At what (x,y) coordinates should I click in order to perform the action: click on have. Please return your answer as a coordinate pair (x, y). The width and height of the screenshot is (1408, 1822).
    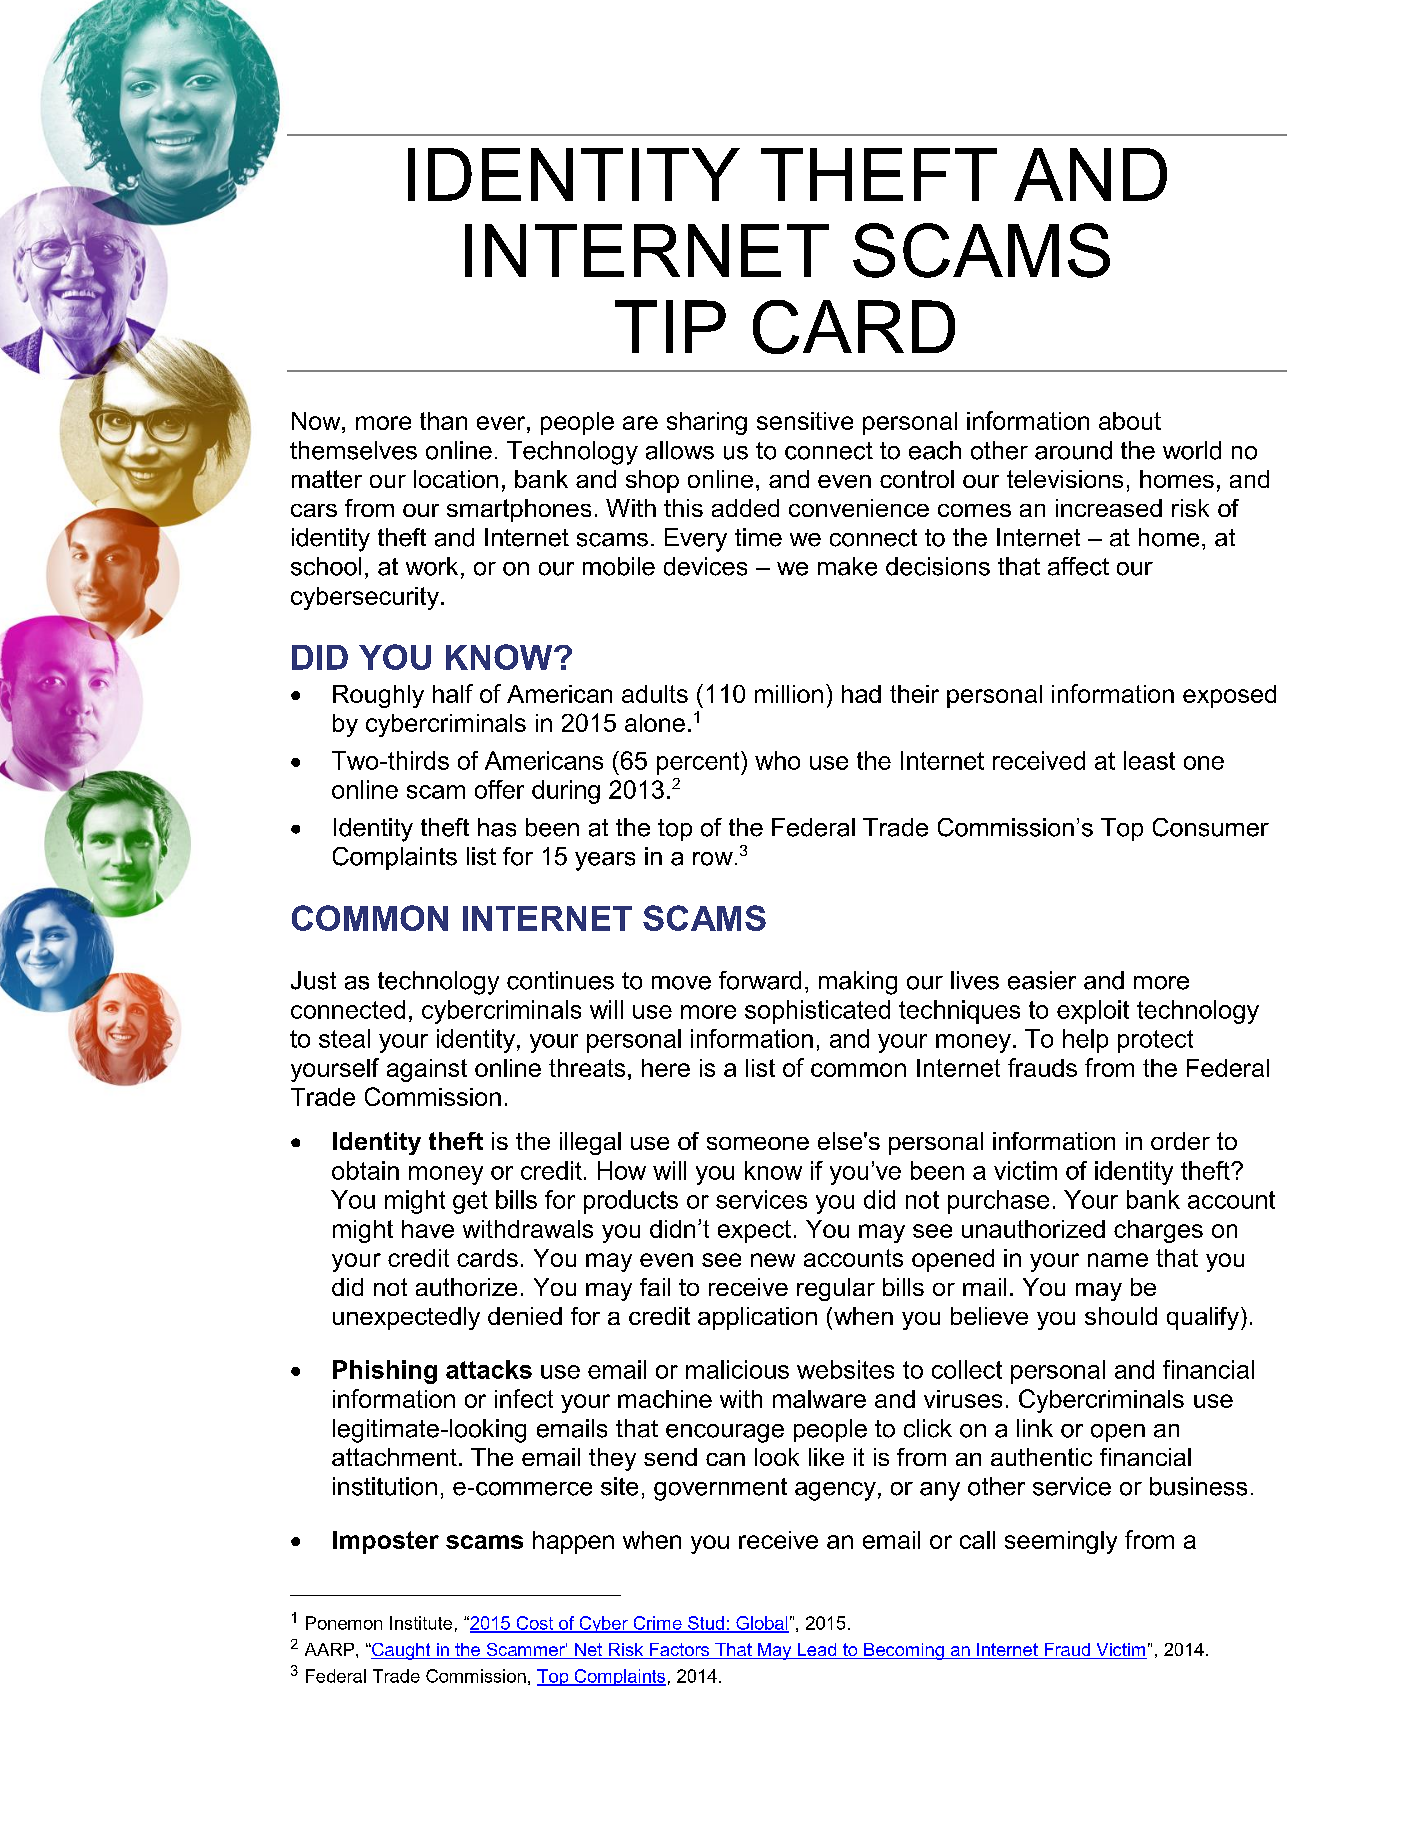
    Looking at the image, I should click on (428, 1229).
